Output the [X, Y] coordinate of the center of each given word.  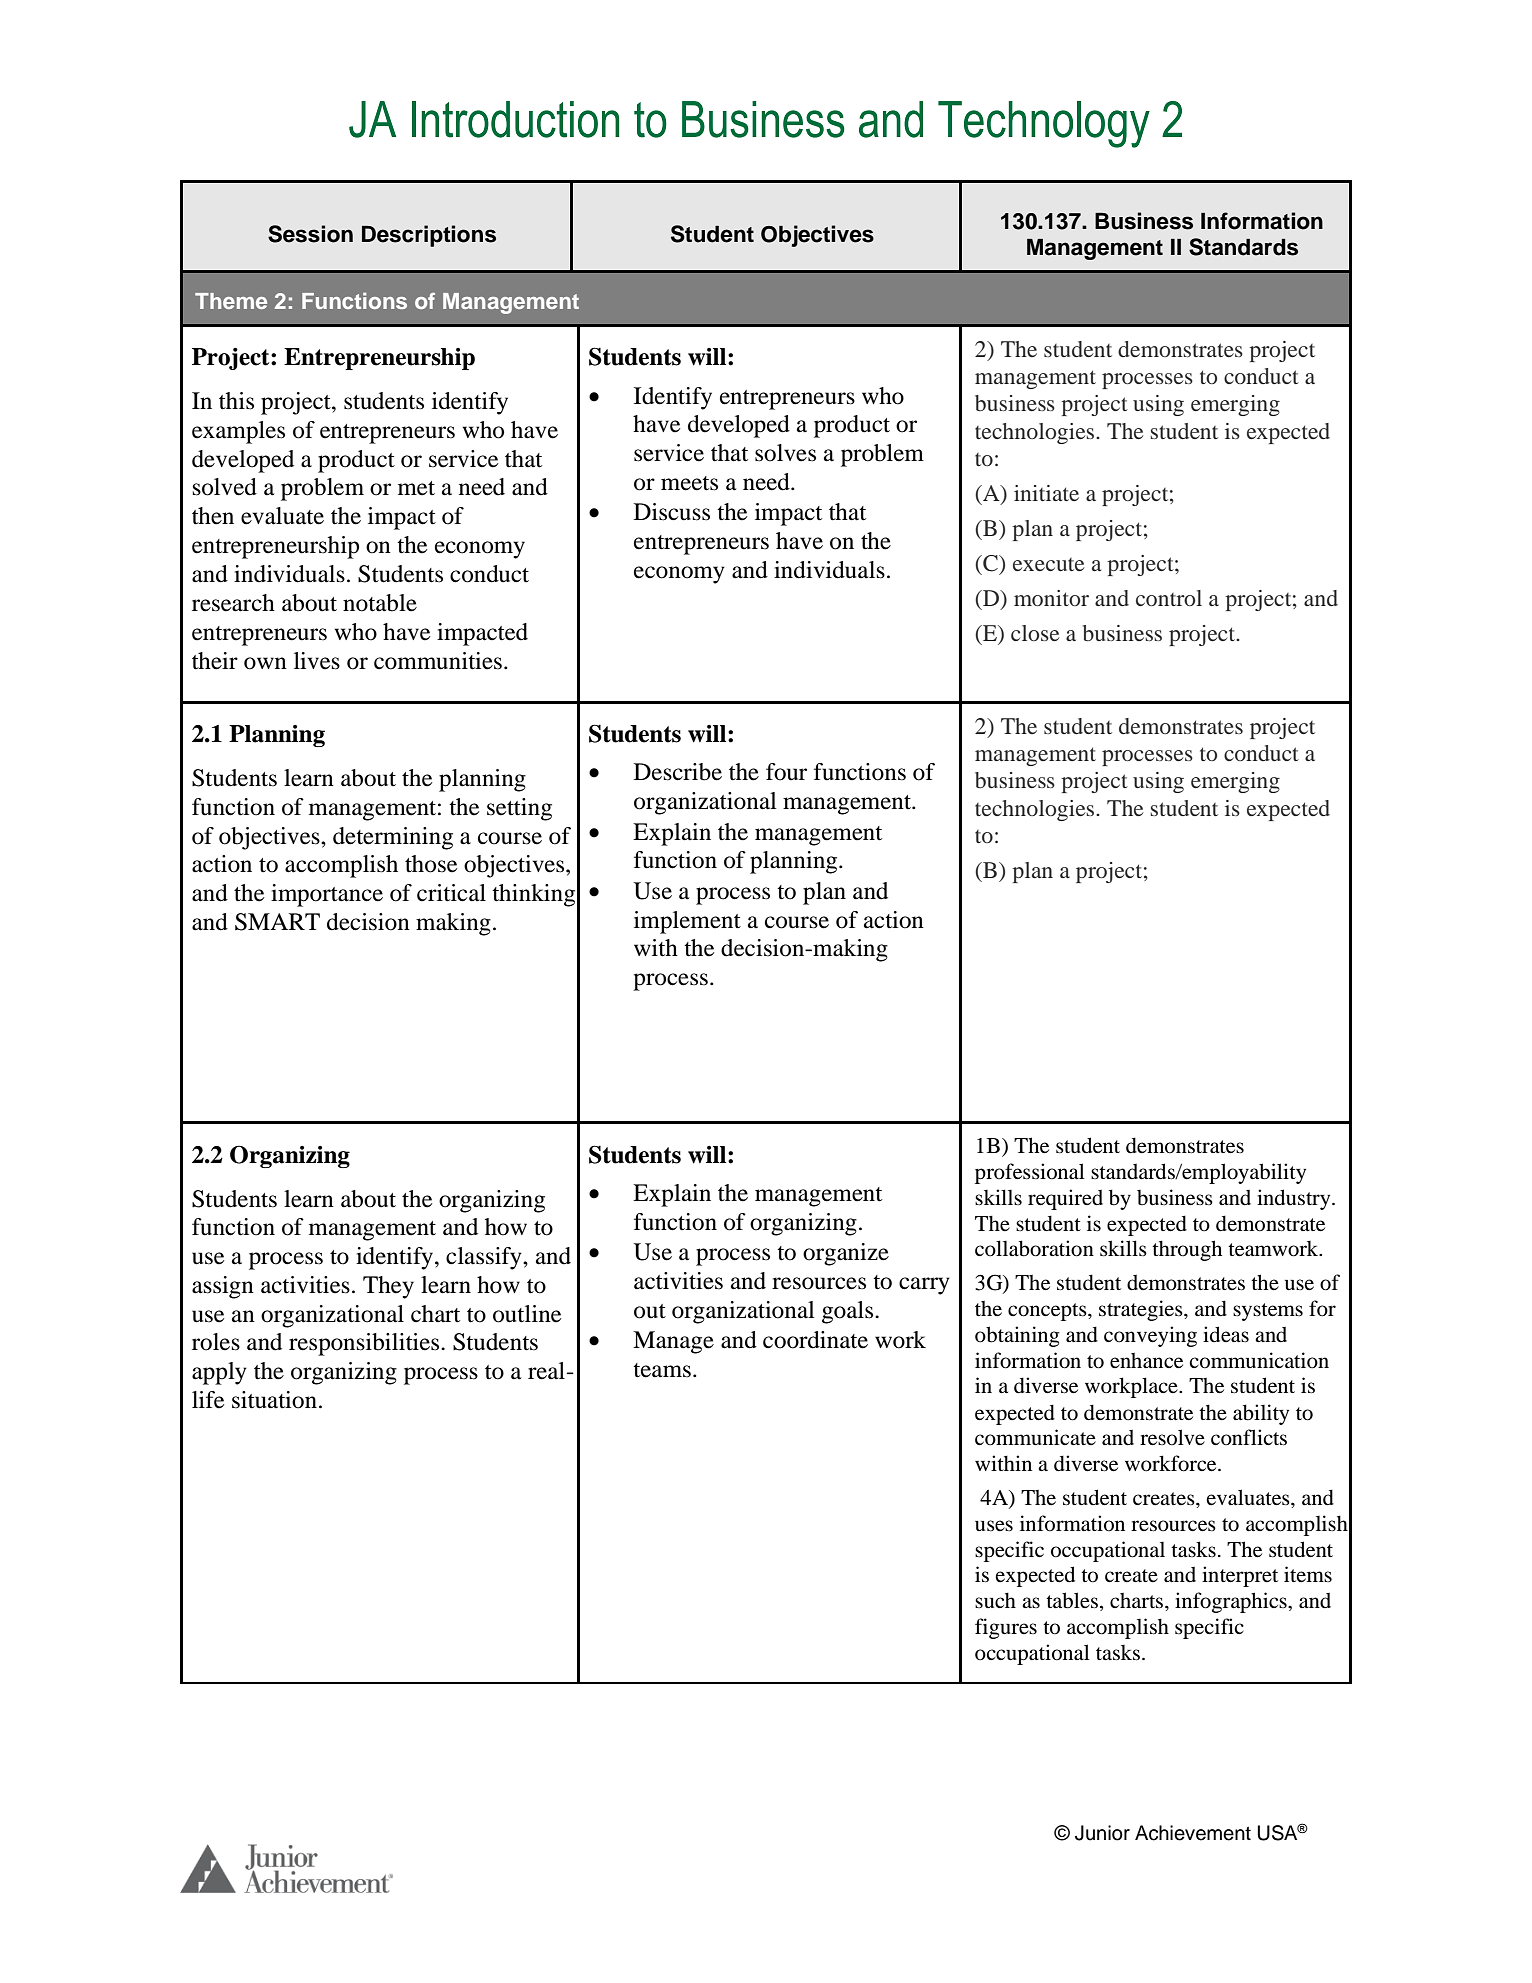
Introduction [515, 119]
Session [310, 234]
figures [1006, 1628]
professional [1030, 1173]
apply [219, 1373]
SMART [277, 922]
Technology [1044, 124]
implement [687, 922]
